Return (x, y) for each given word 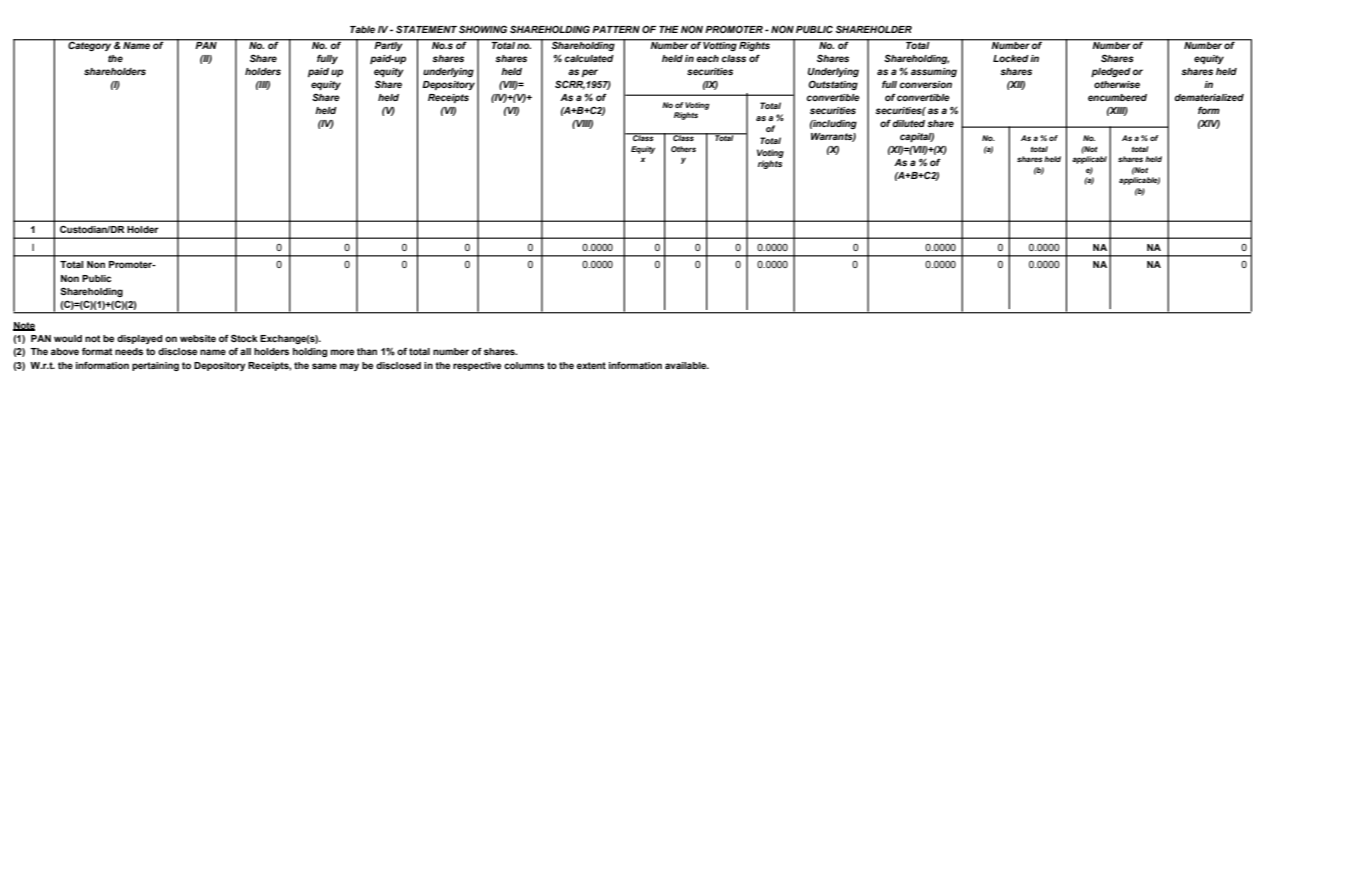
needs (129, 351)
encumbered (1117, 97)
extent (591, 365)
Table (362, 29)
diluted (909, 123)
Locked (1011, 58)
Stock (244, 338)
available (687, 365)
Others (683, 149)
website (198, 338)
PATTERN (616, 29)
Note (24, 326)
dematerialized (1209, 97)
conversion (926, 84)
